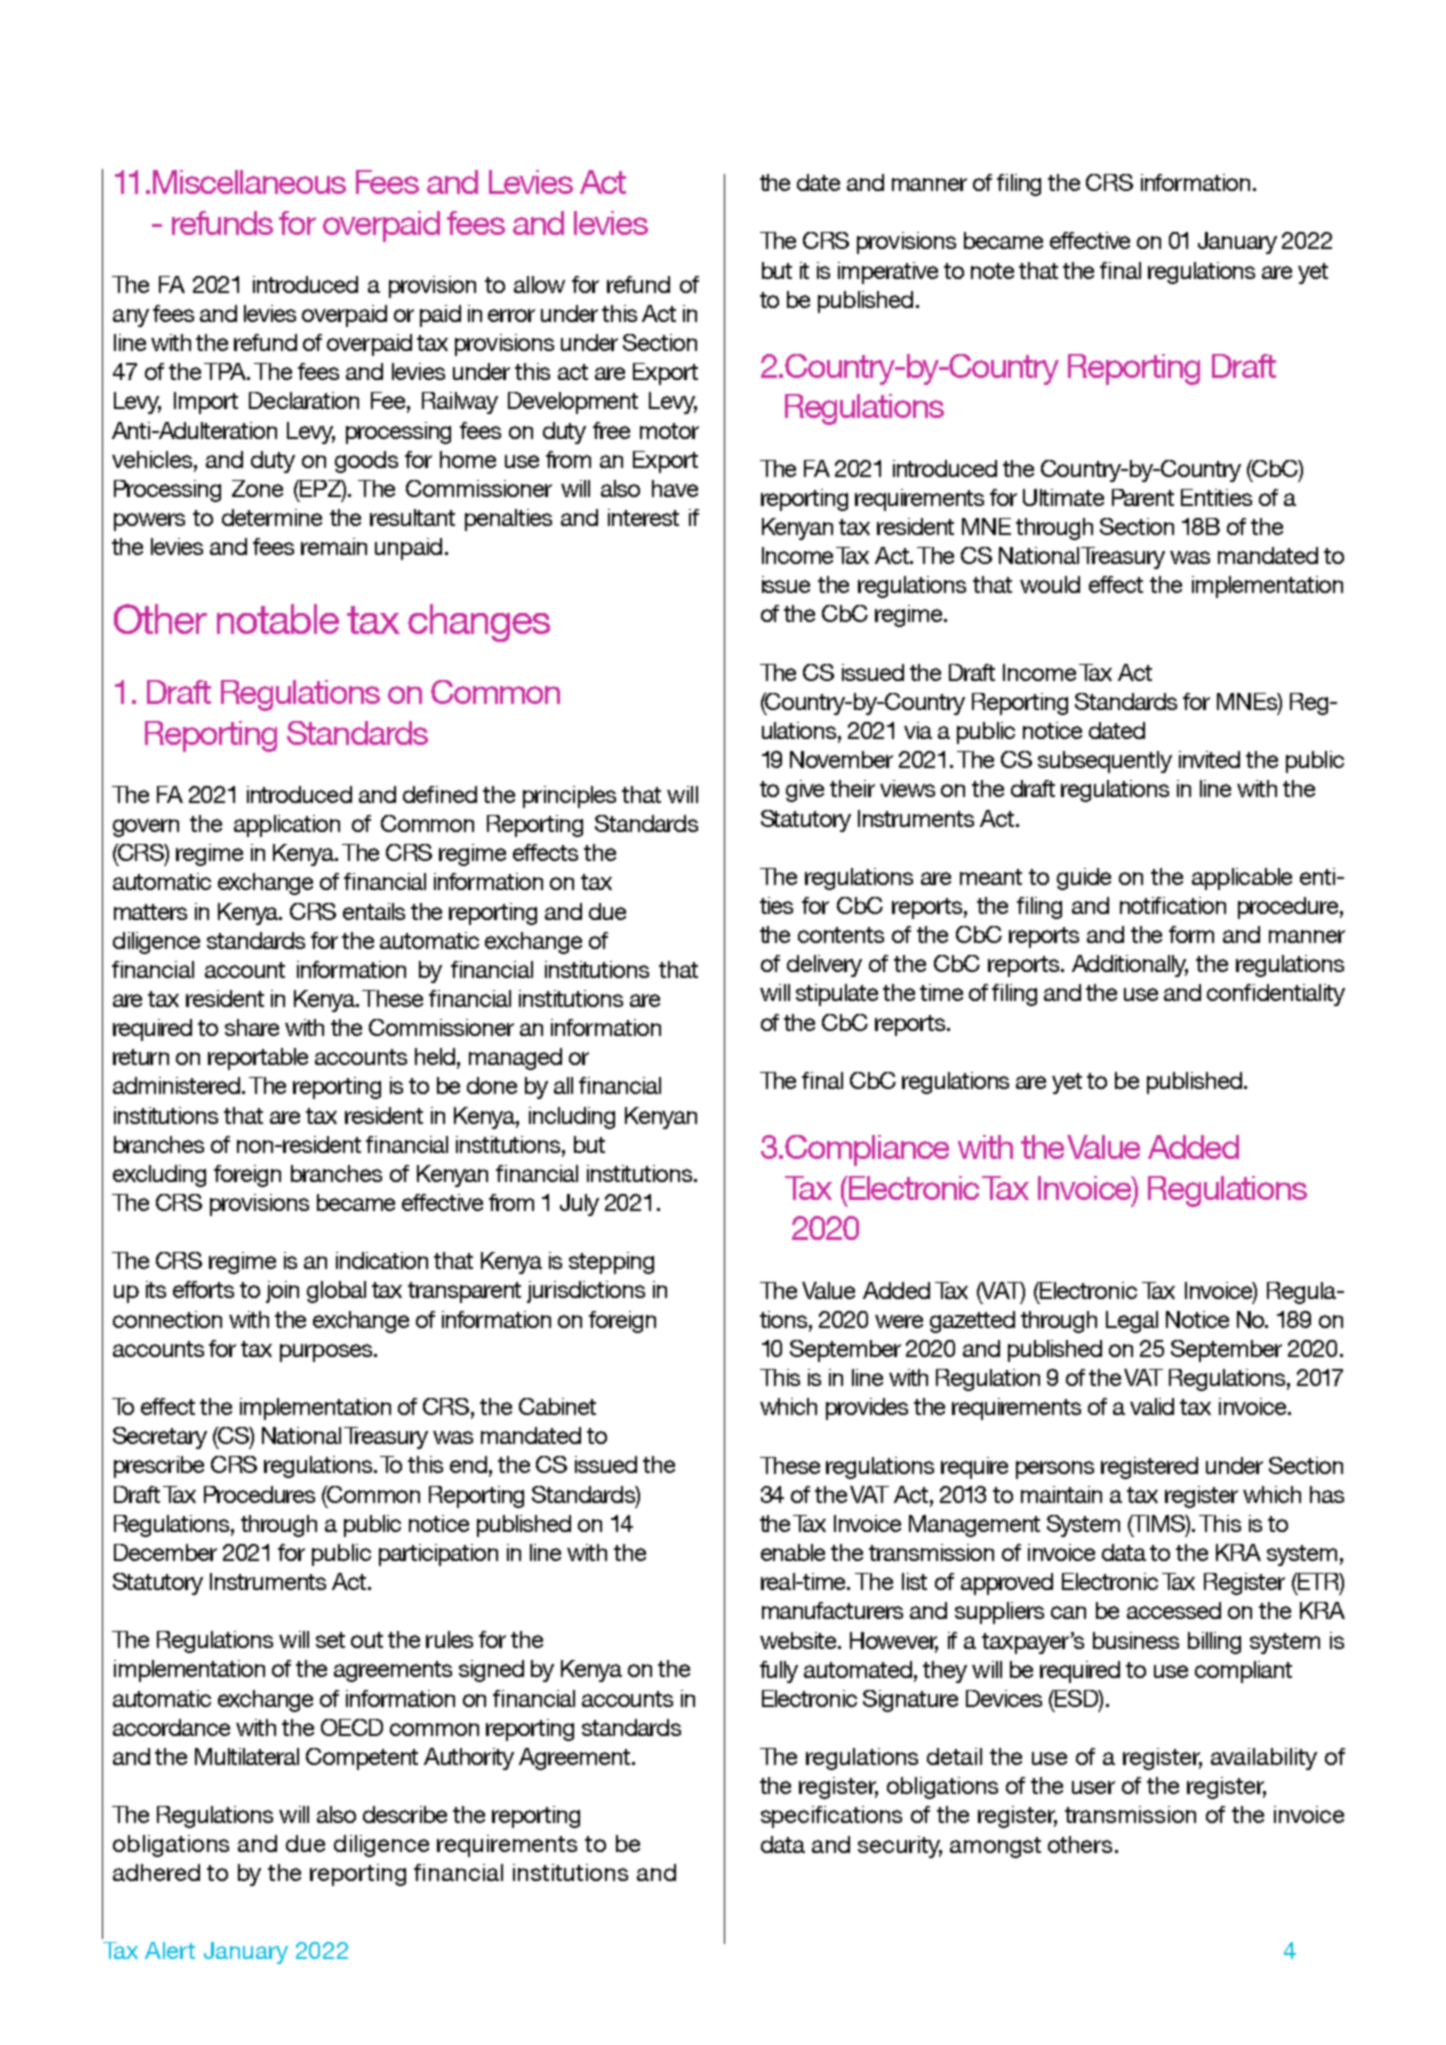 This document has width=1446, height=2045. I want to click on interest, so click(643, 517).
